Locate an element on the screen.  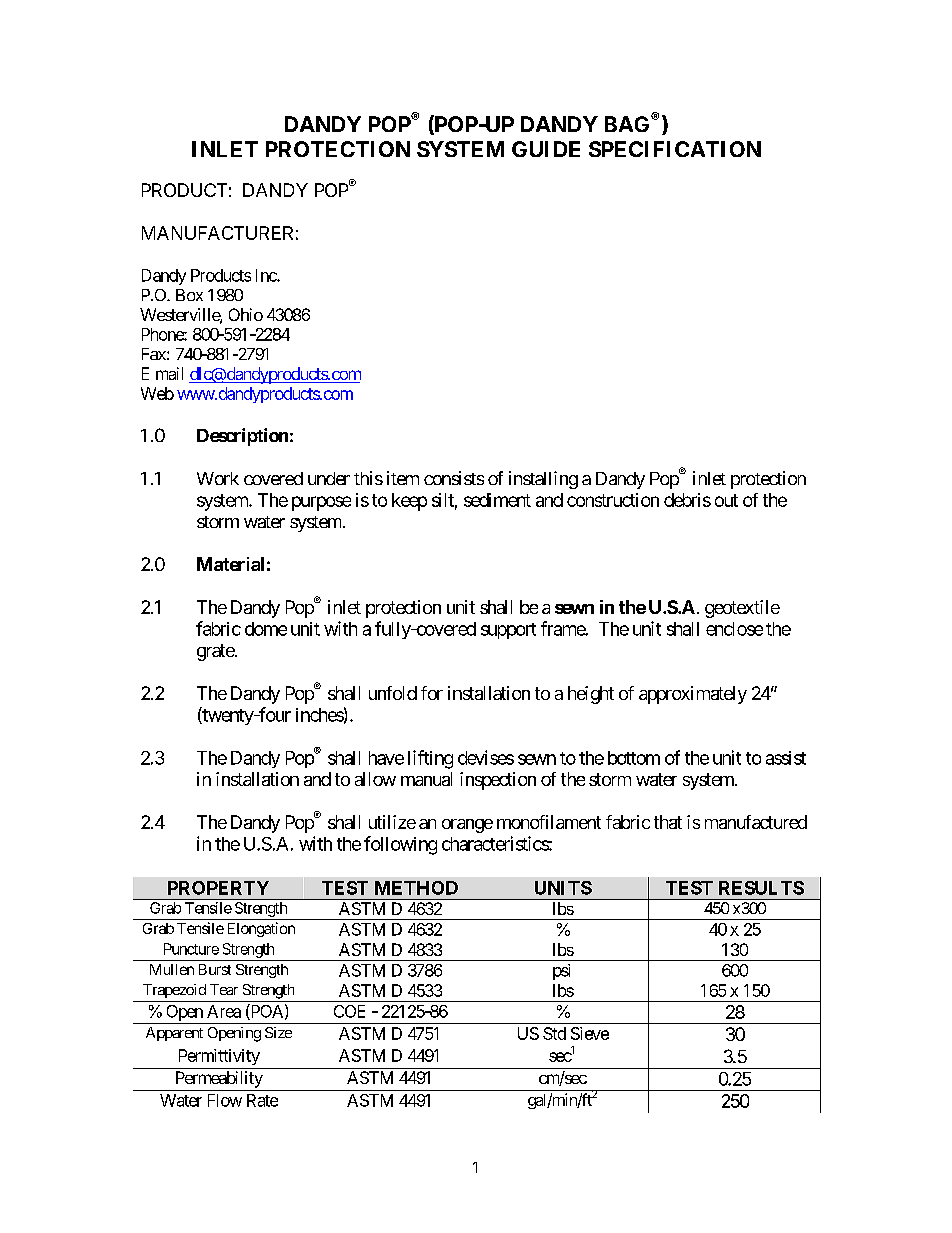
out is located at coordinates (726, 500).
